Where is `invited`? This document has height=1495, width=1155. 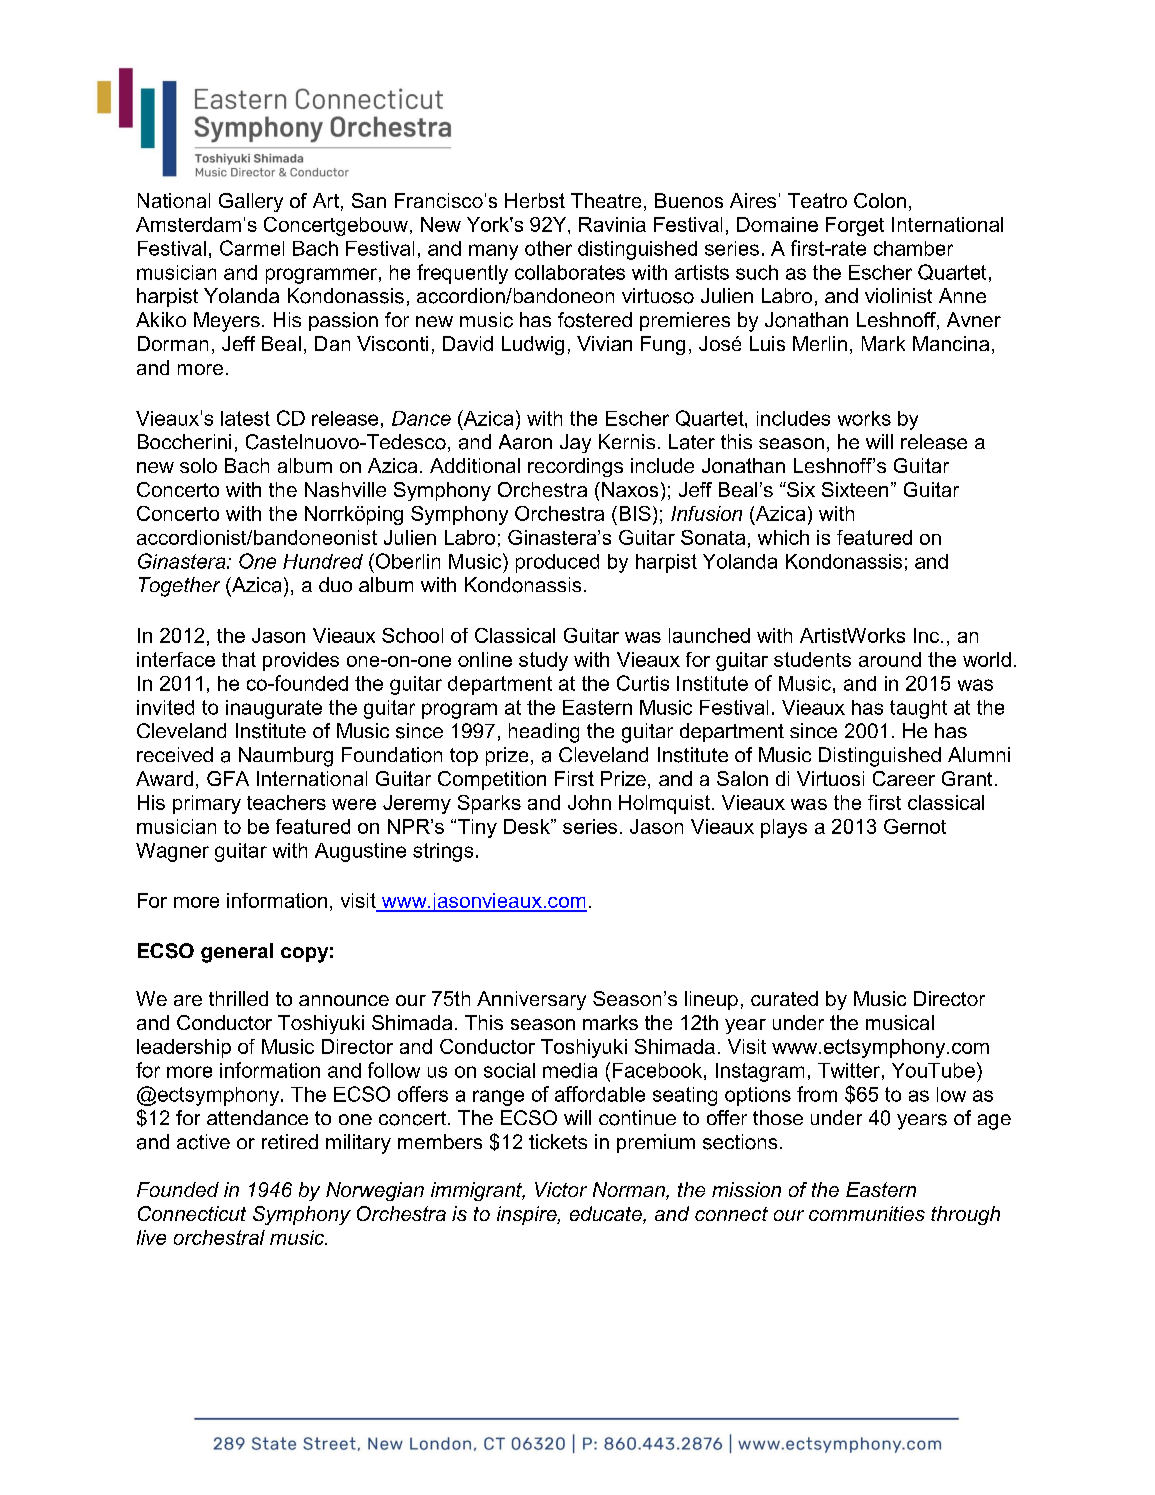
invited is located at coordinates (165, 707).
